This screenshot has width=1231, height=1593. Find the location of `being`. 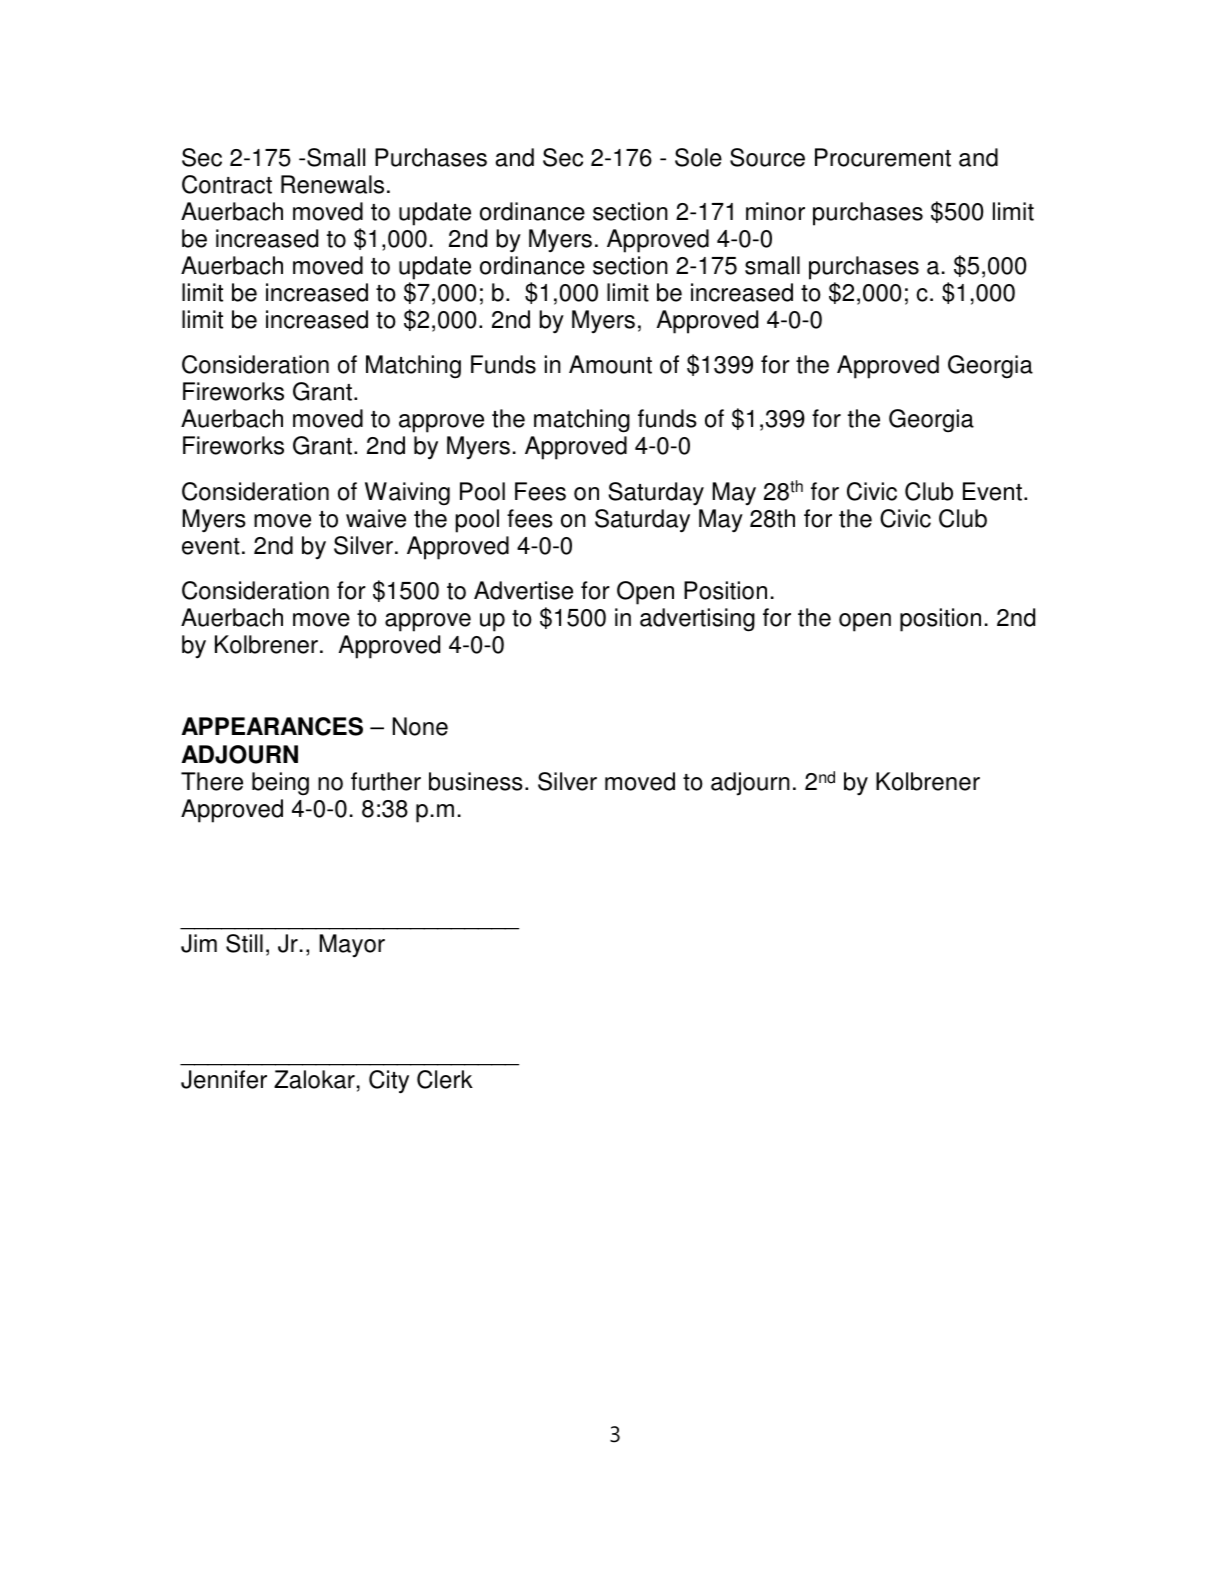

being is located at coordinates (280, 784).
